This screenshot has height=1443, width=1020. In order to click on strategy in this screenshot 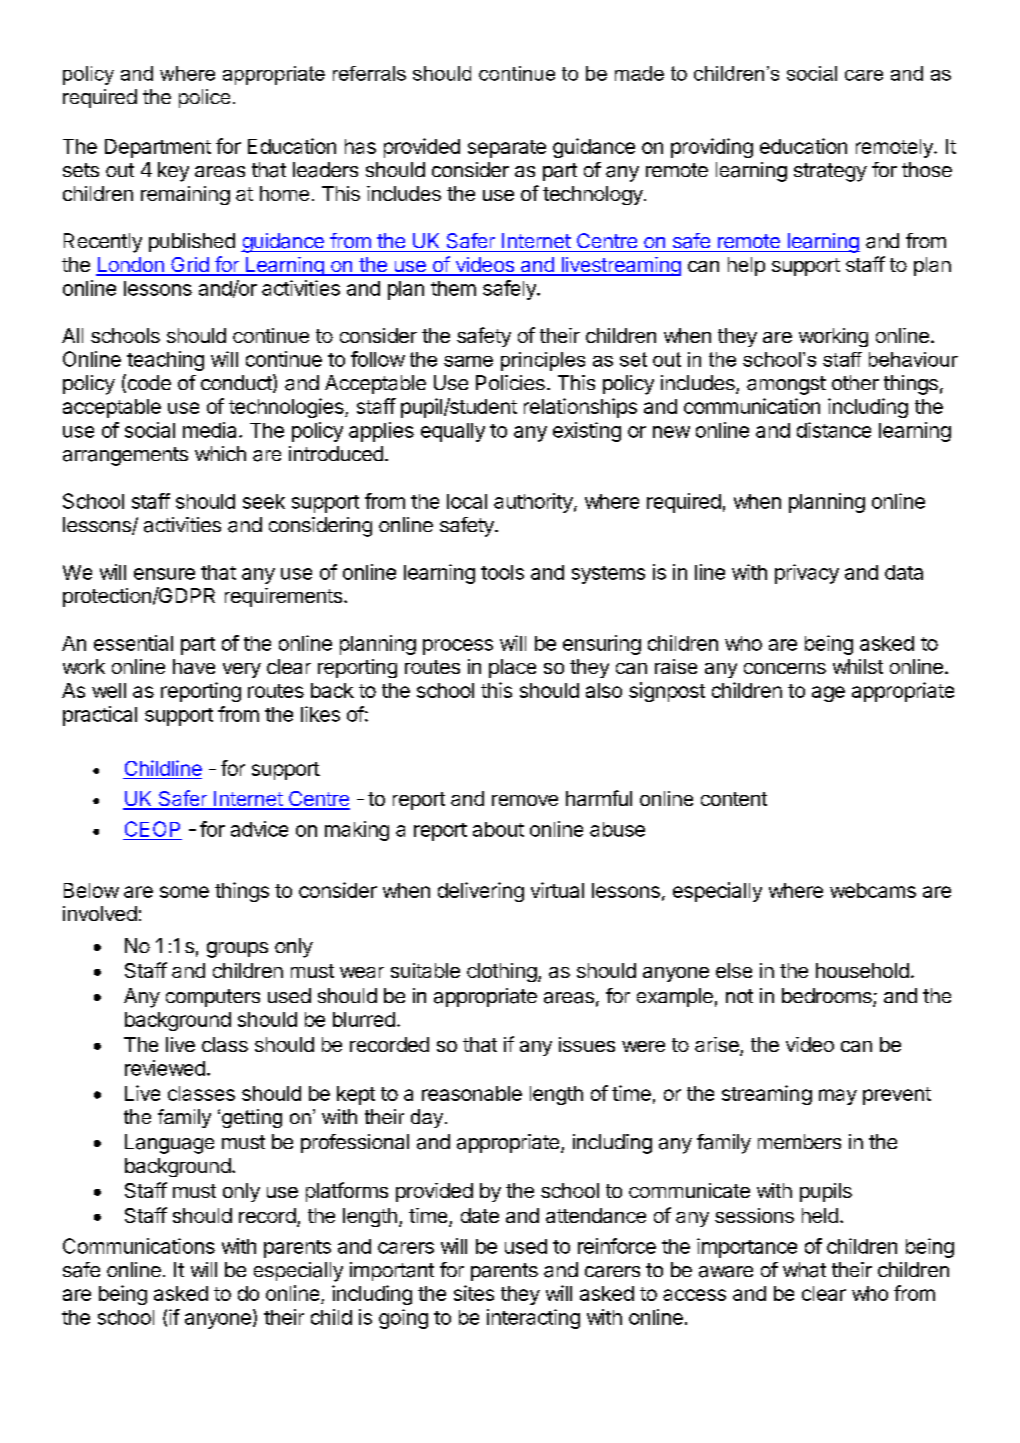, I will do `click(830, 172)`.
